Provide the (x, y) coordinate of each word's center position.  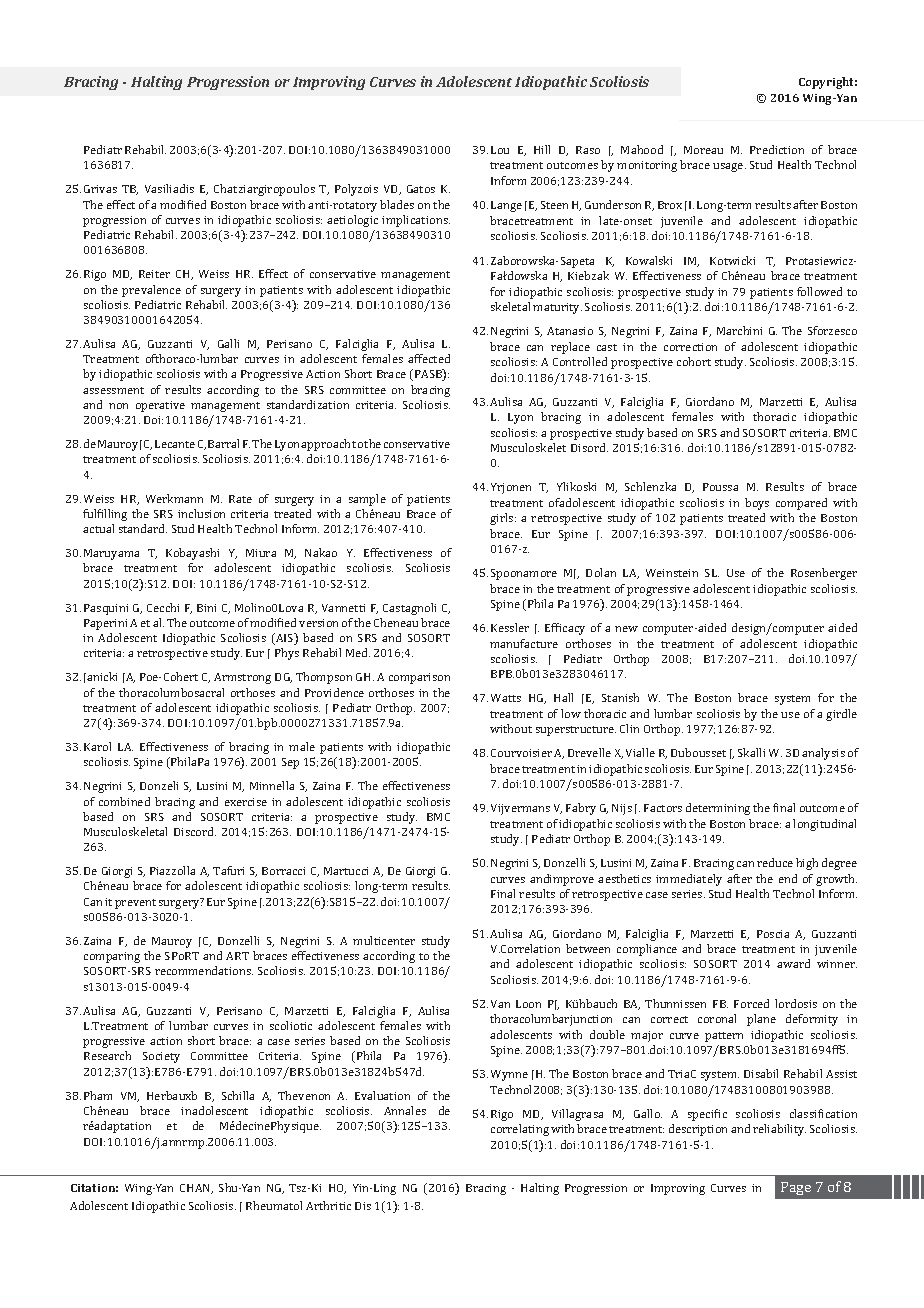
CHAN (196, 1189)
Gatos (421, 189)
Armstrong (242, 678)
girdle (841, 715)
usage (729, 167)
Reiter (154, 274)
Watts (506, 698)
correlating (520, 1130)
